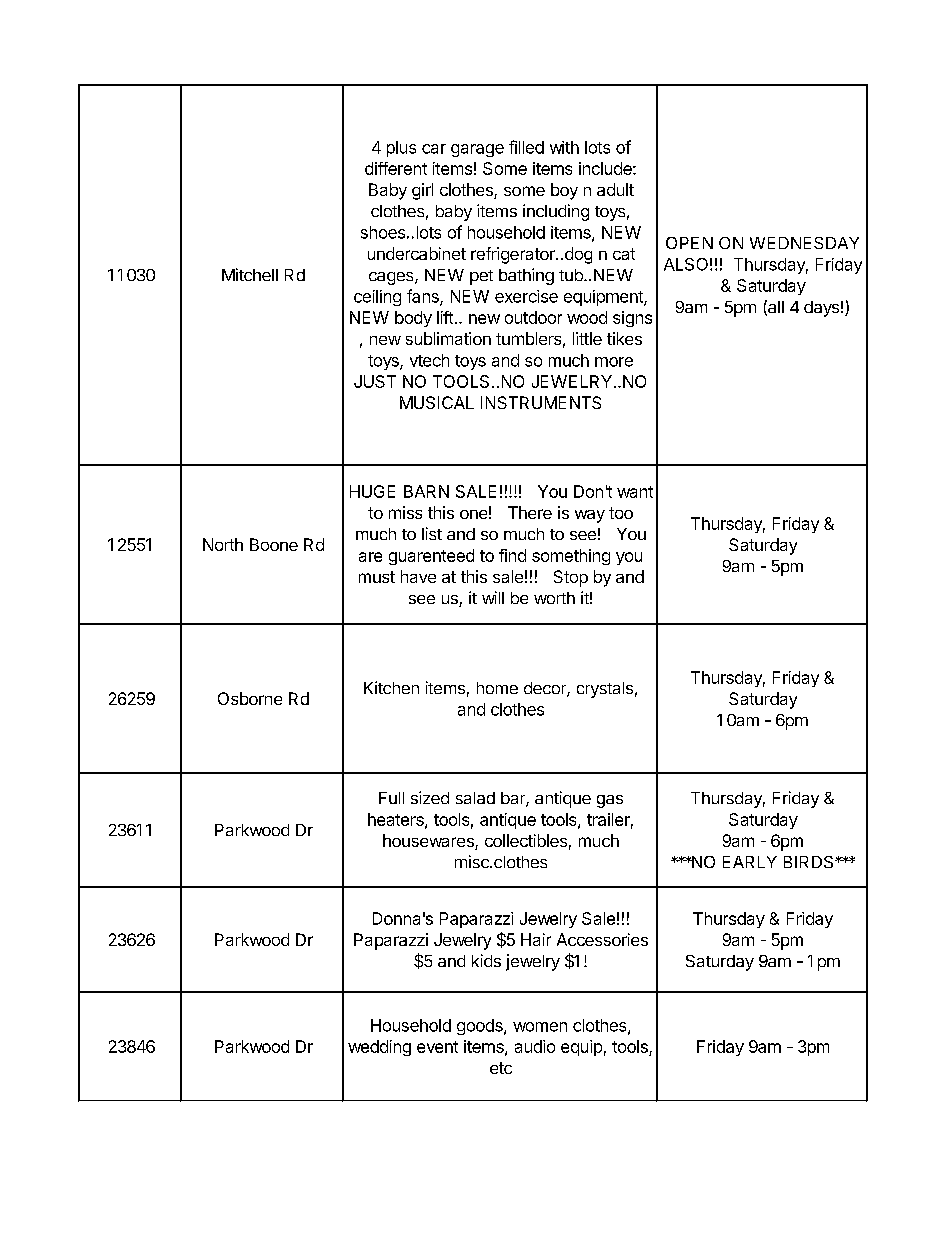 The image size is (952, 1233). What do you see at coordinates (526, 147) in the screenshot?
I see `filled` at bounding box center [526, 147].
